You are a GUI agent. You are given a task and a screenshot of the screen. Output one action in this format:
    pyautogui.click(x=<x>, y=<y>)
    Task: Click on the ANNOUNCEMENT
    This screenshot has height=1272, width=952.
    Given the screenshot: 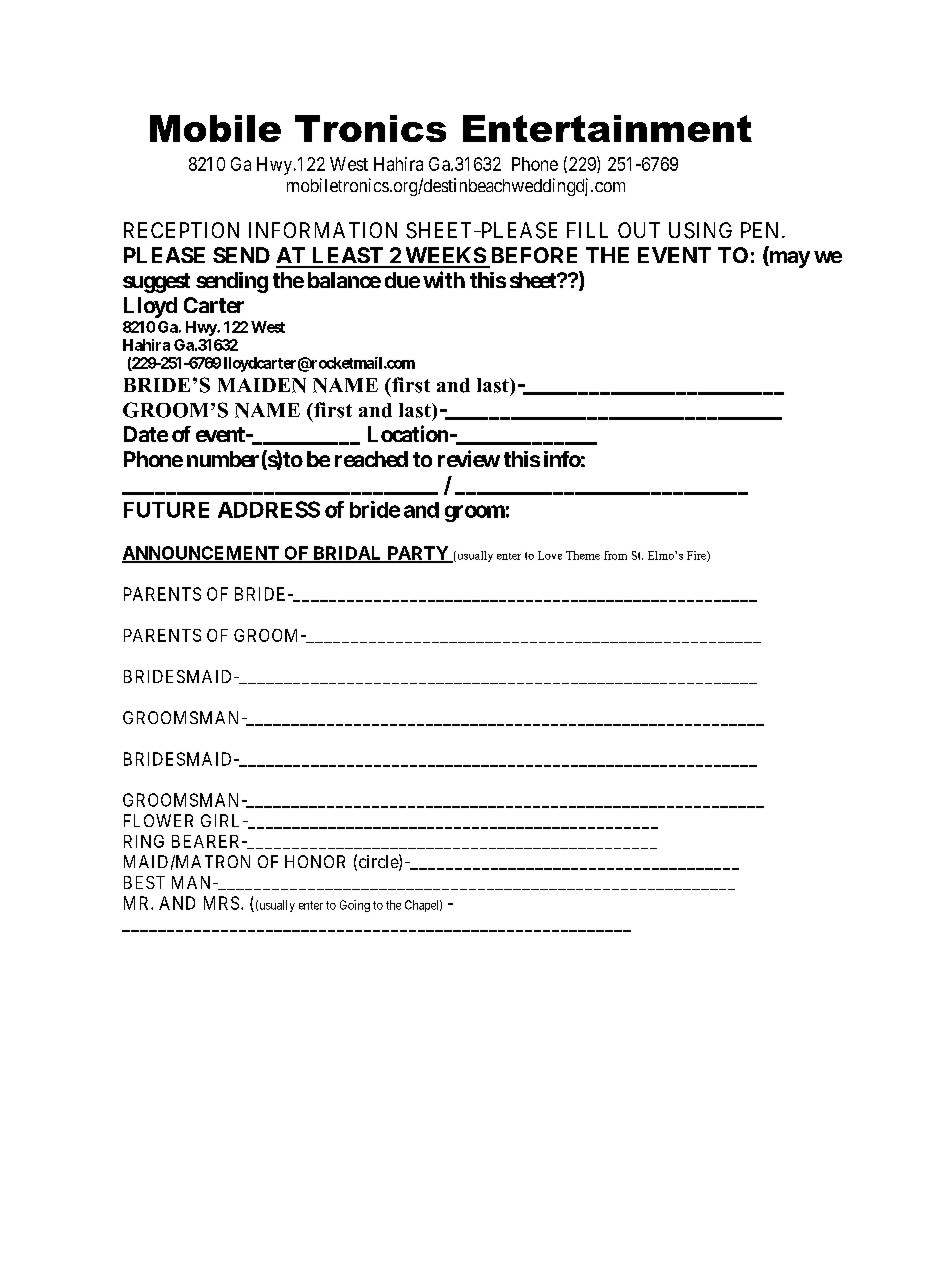 What is the action you would take?
    pyautogui.click(x=201, y=554)
